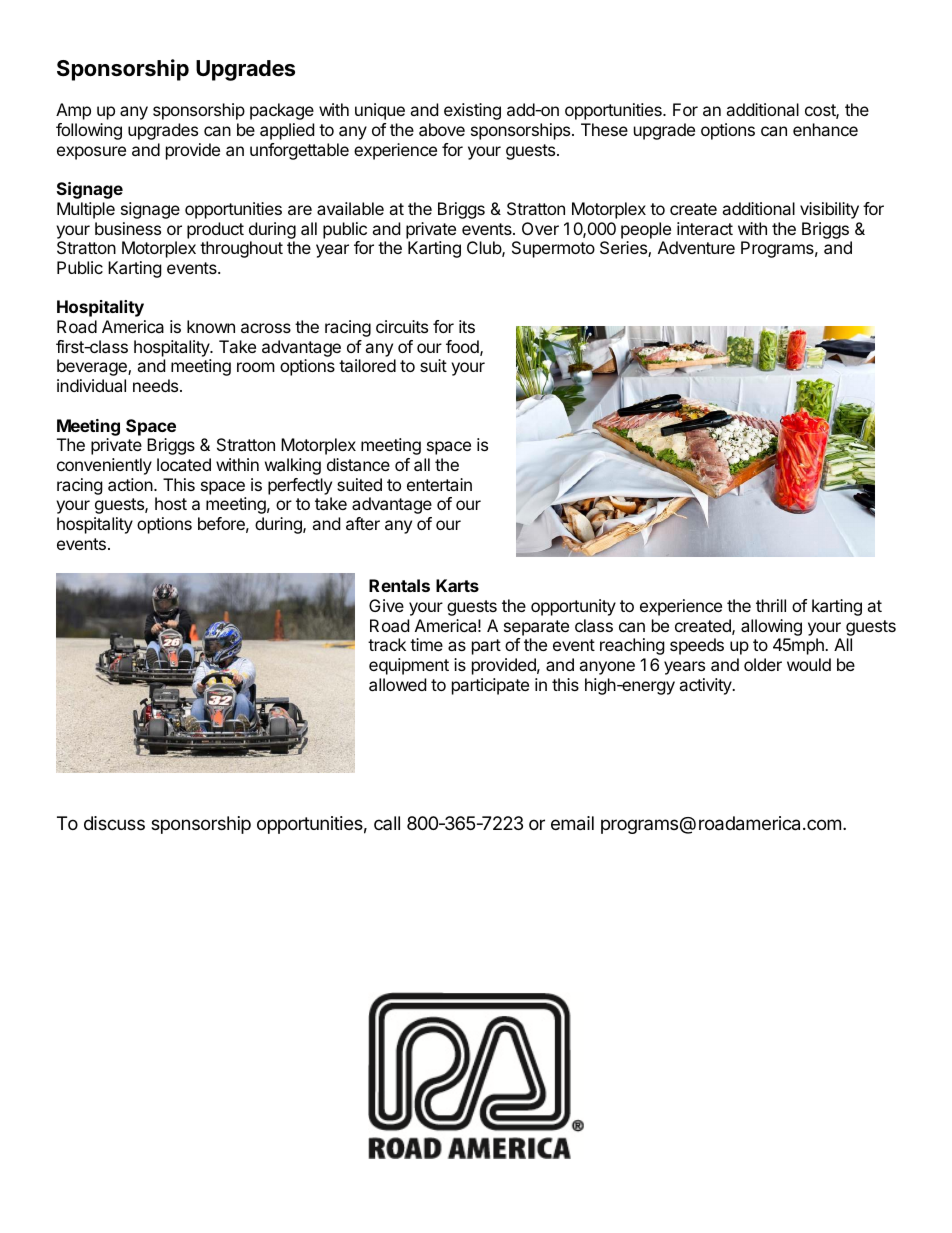 The image size is (952, 1233). Describe the element at coordinates (402, 326) in the screenshot. I see `circuits` at that location.
